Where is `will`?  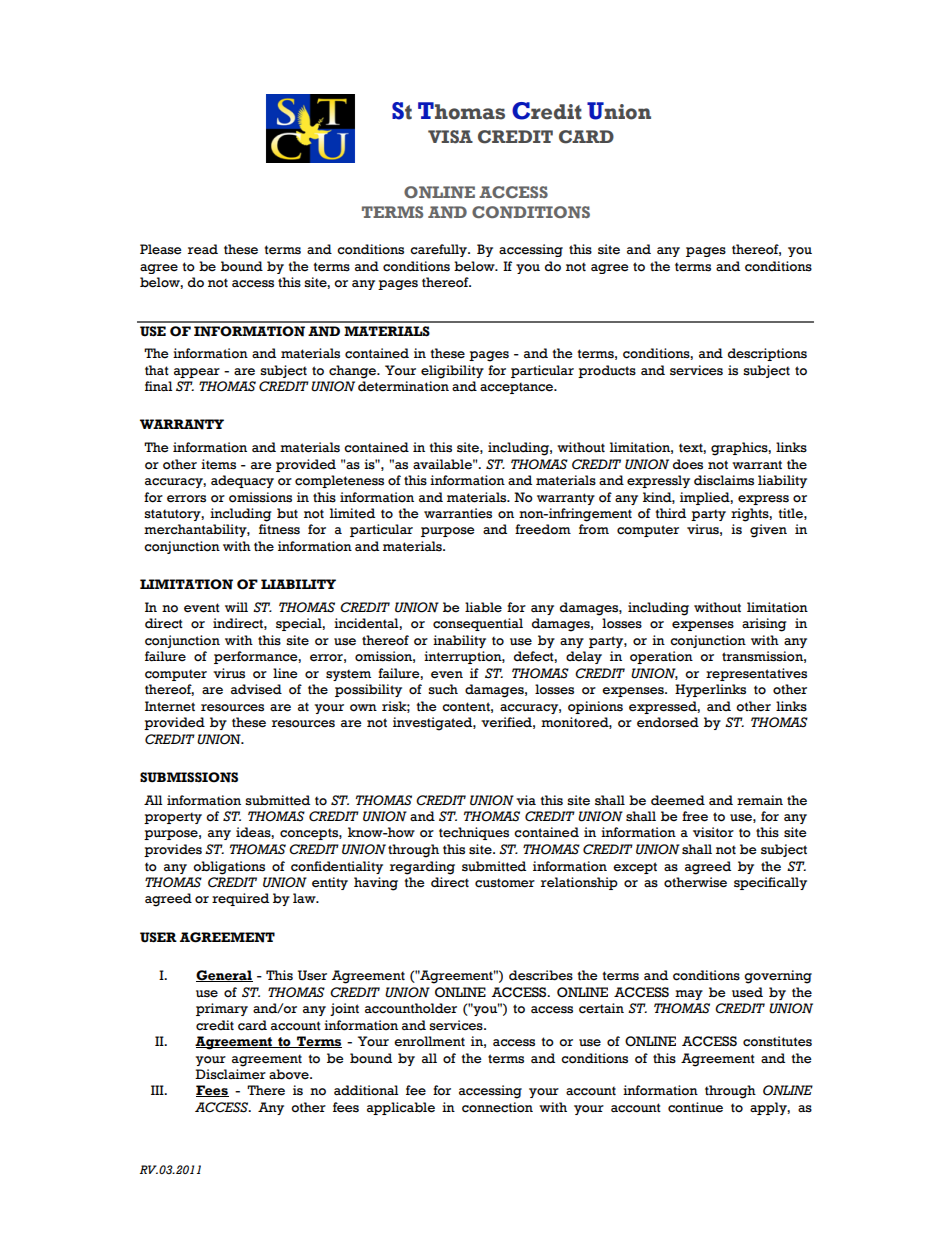 will is located at coordinates (236, 607).
